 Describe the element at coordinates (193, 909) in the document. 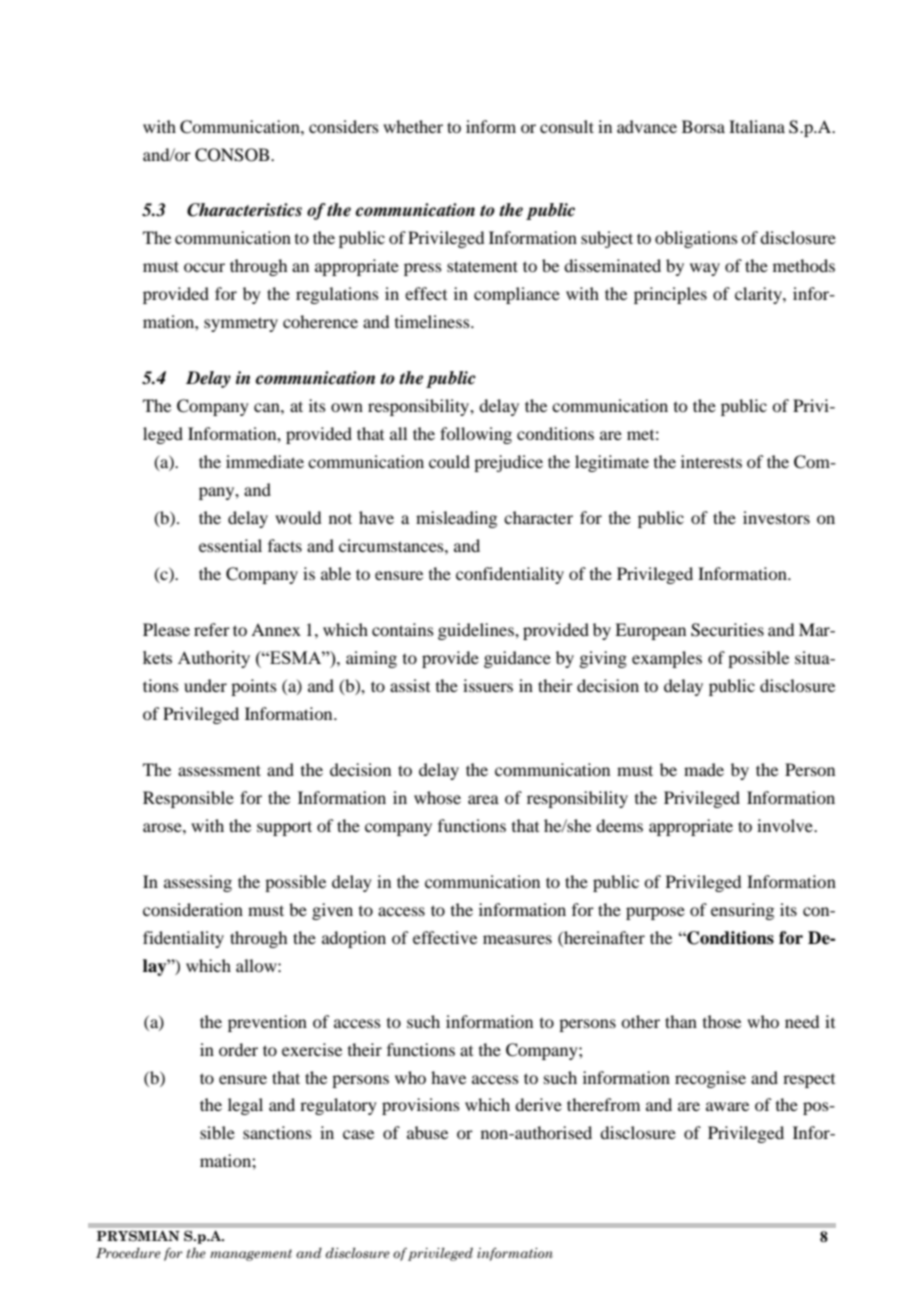

I see `consideration` at that location.
